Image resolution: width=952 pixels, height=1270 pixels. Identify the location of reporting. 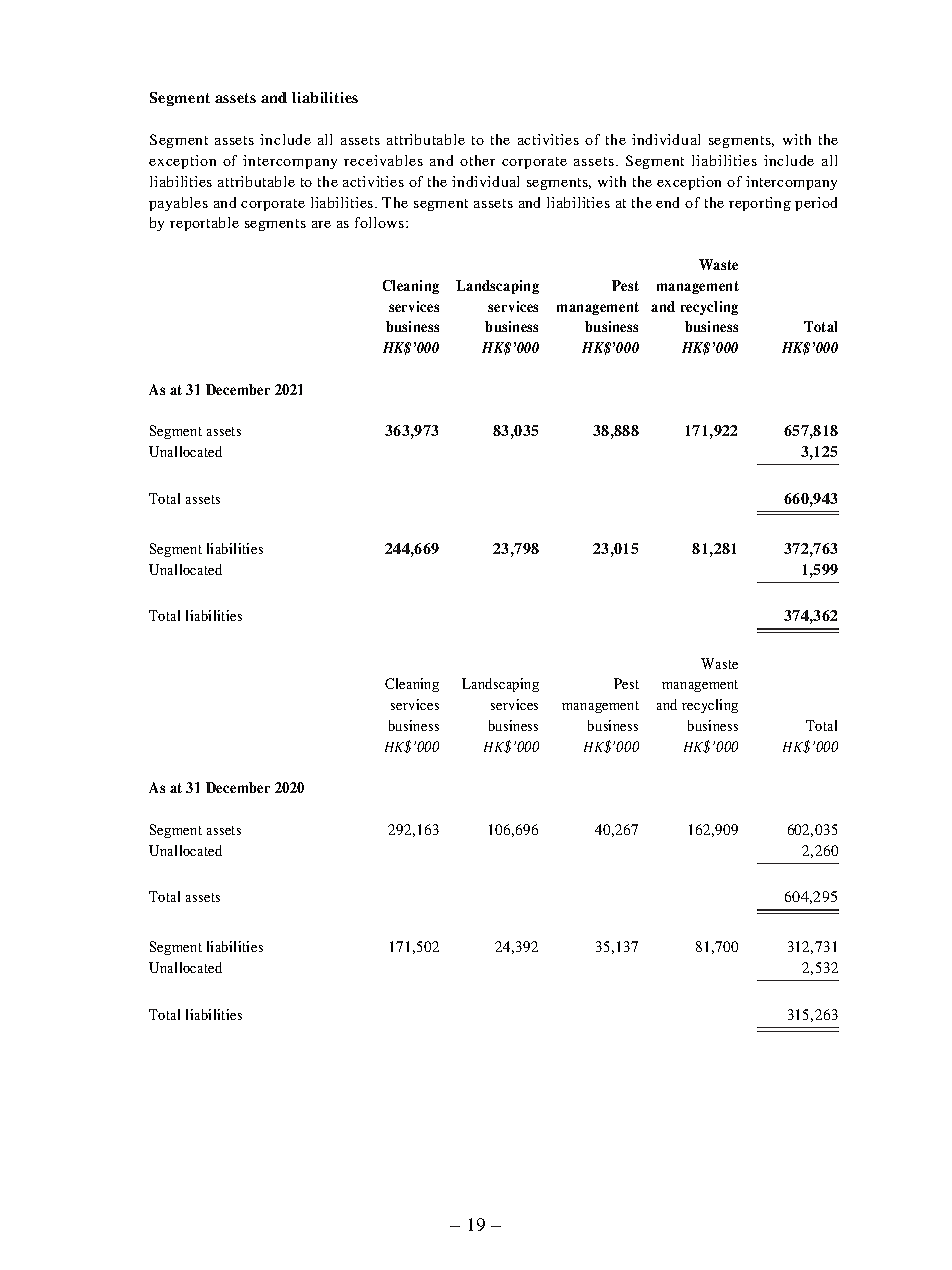
(760, 204).
